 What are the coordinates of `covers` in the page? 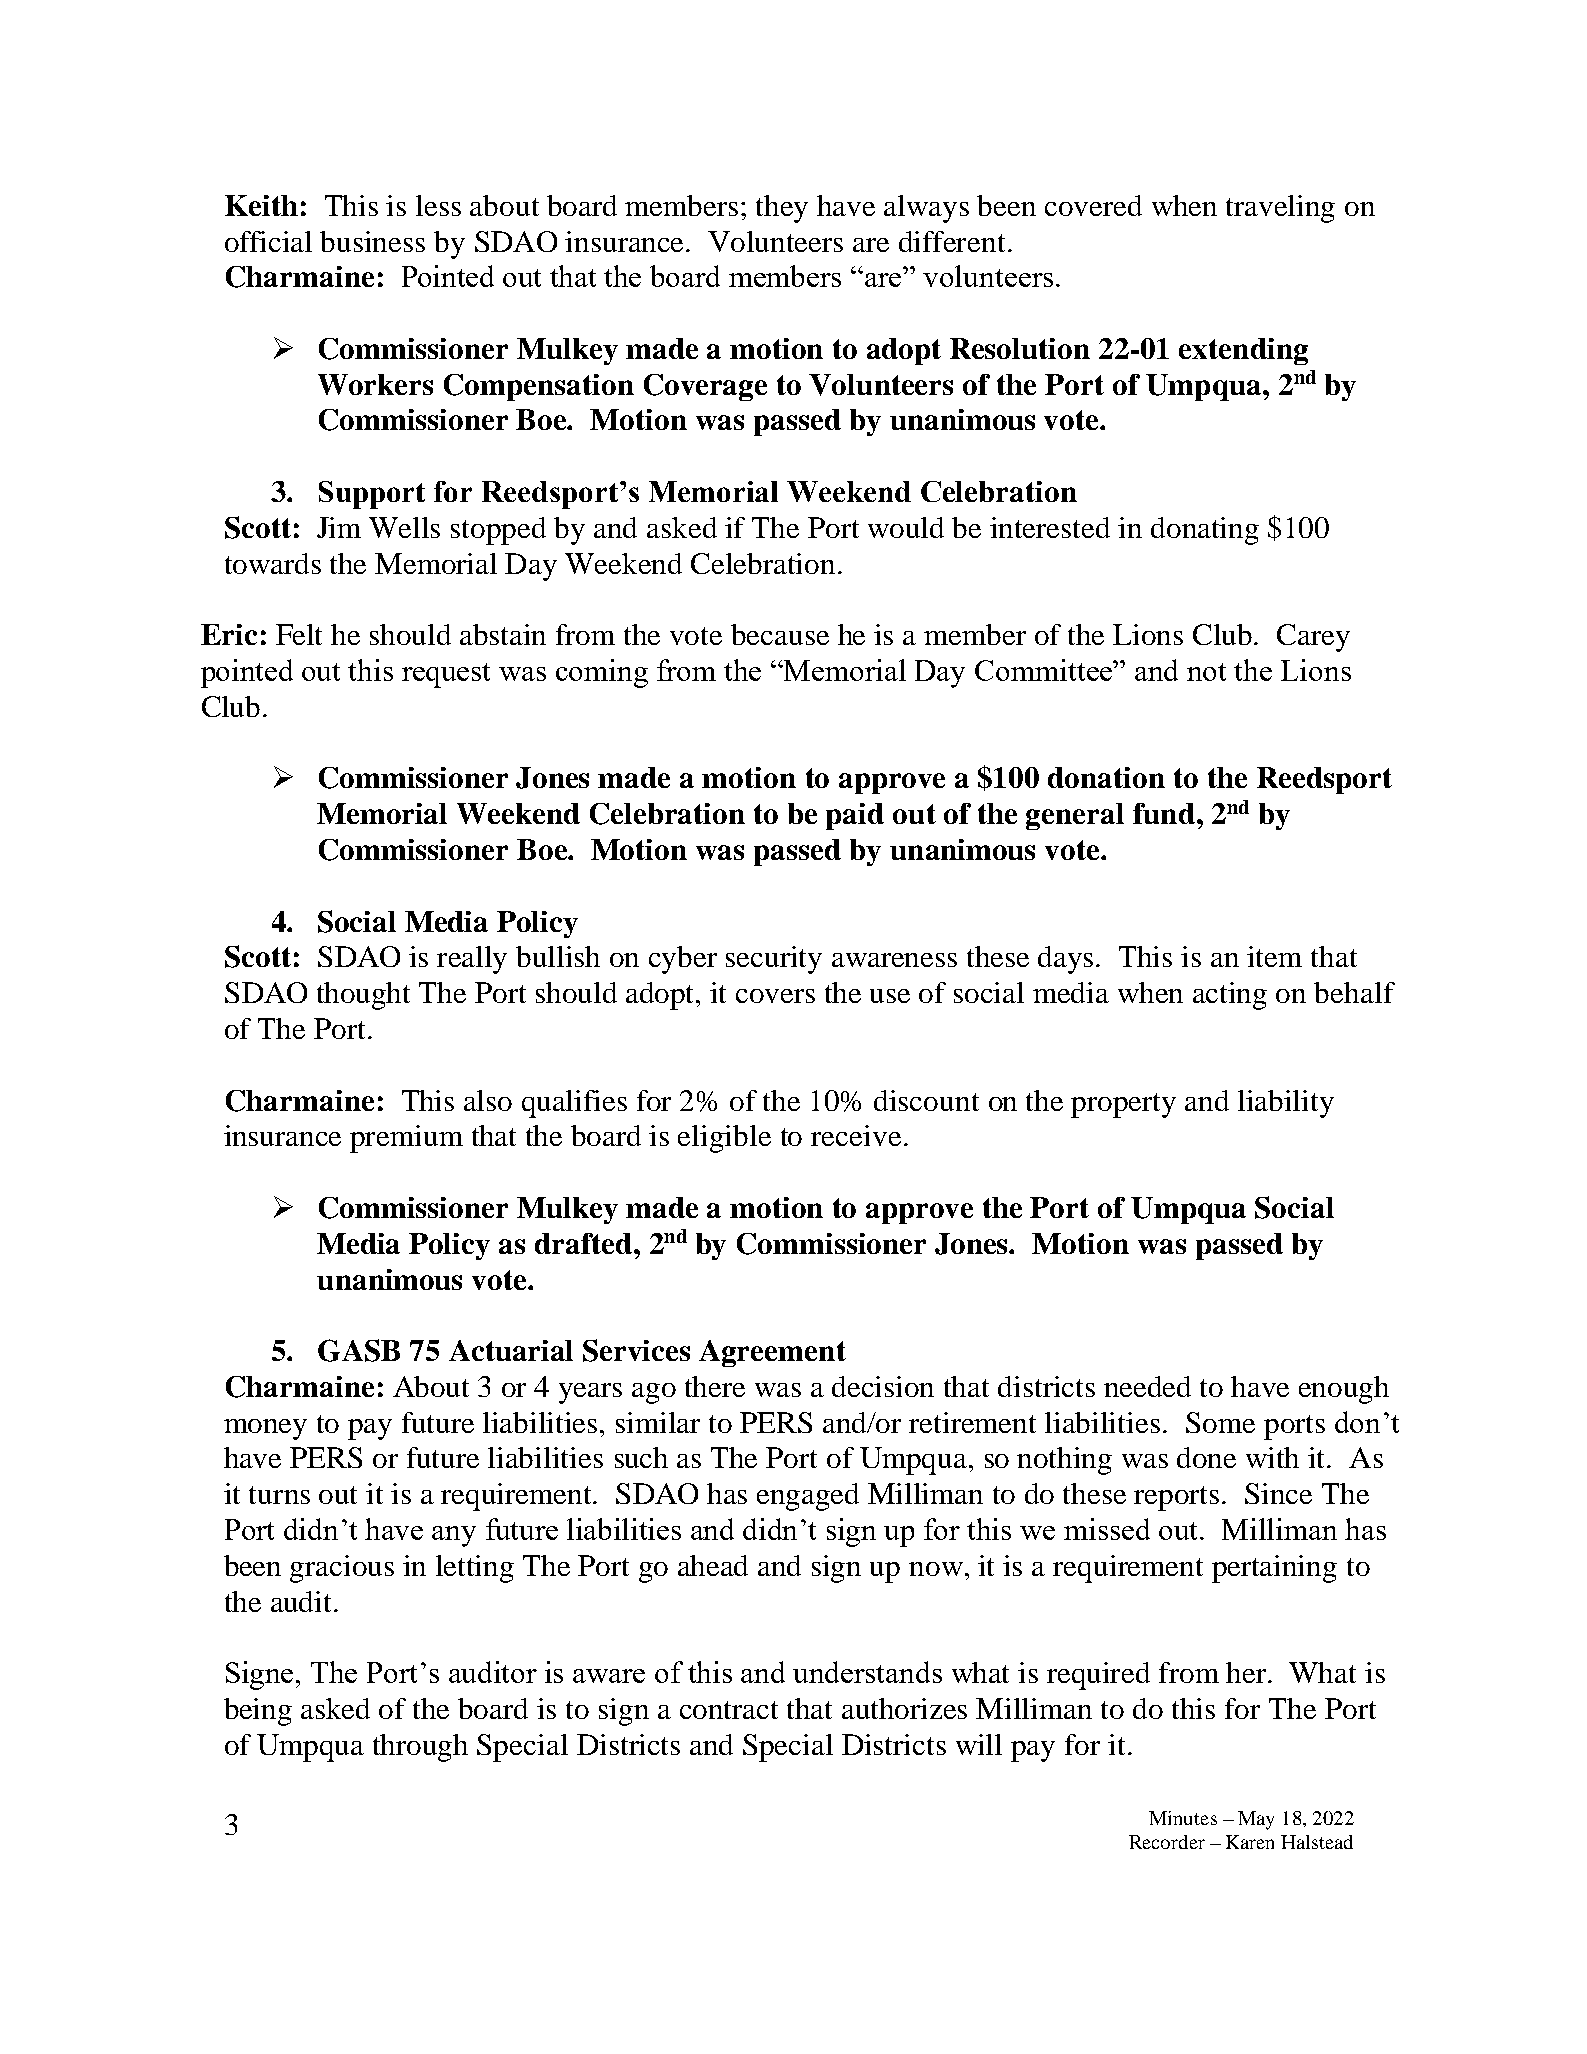 It's located at (775, 996).
